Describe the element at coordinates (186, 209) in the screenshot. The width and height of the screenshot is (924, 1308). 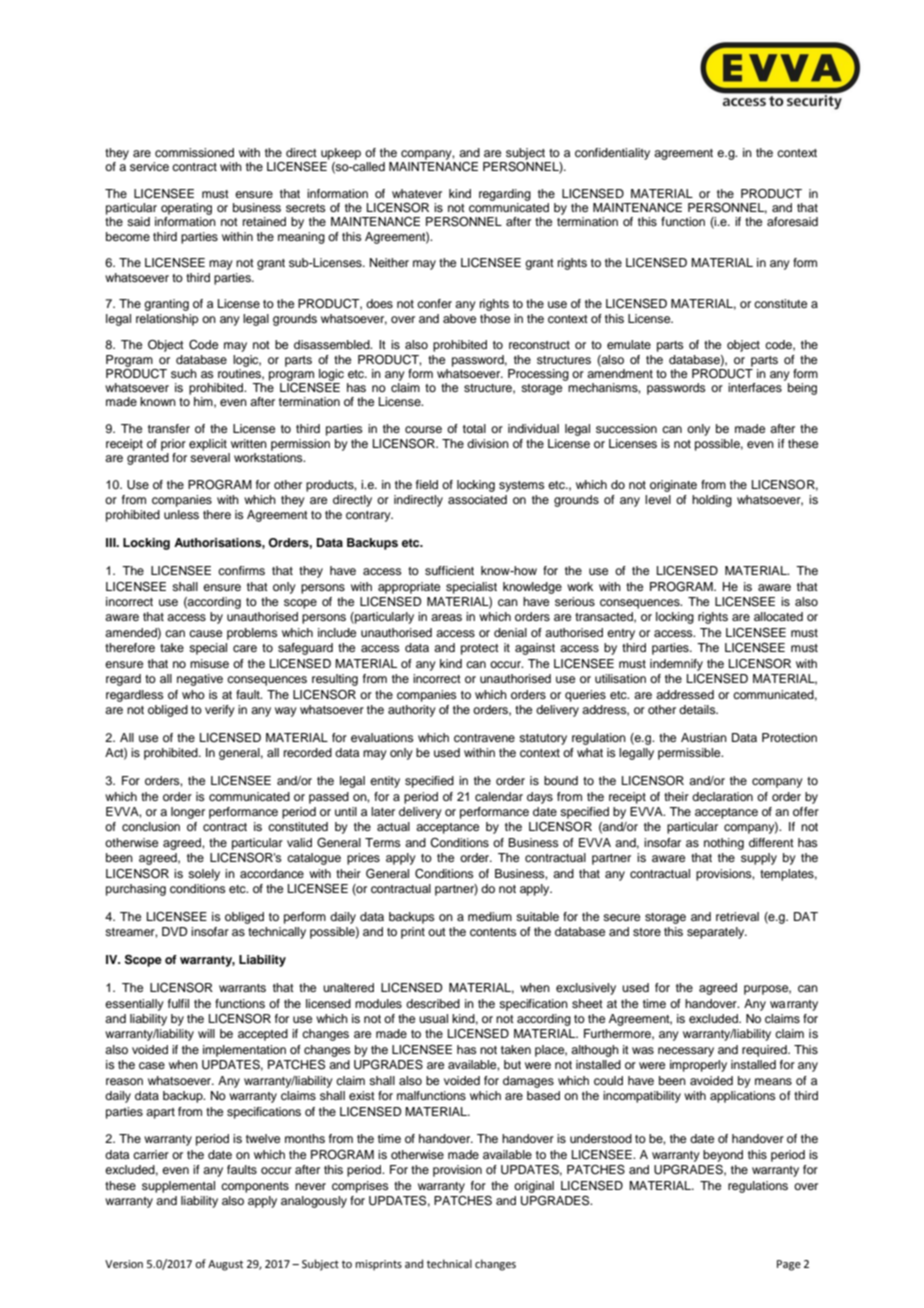
I see `operating` at that location.
